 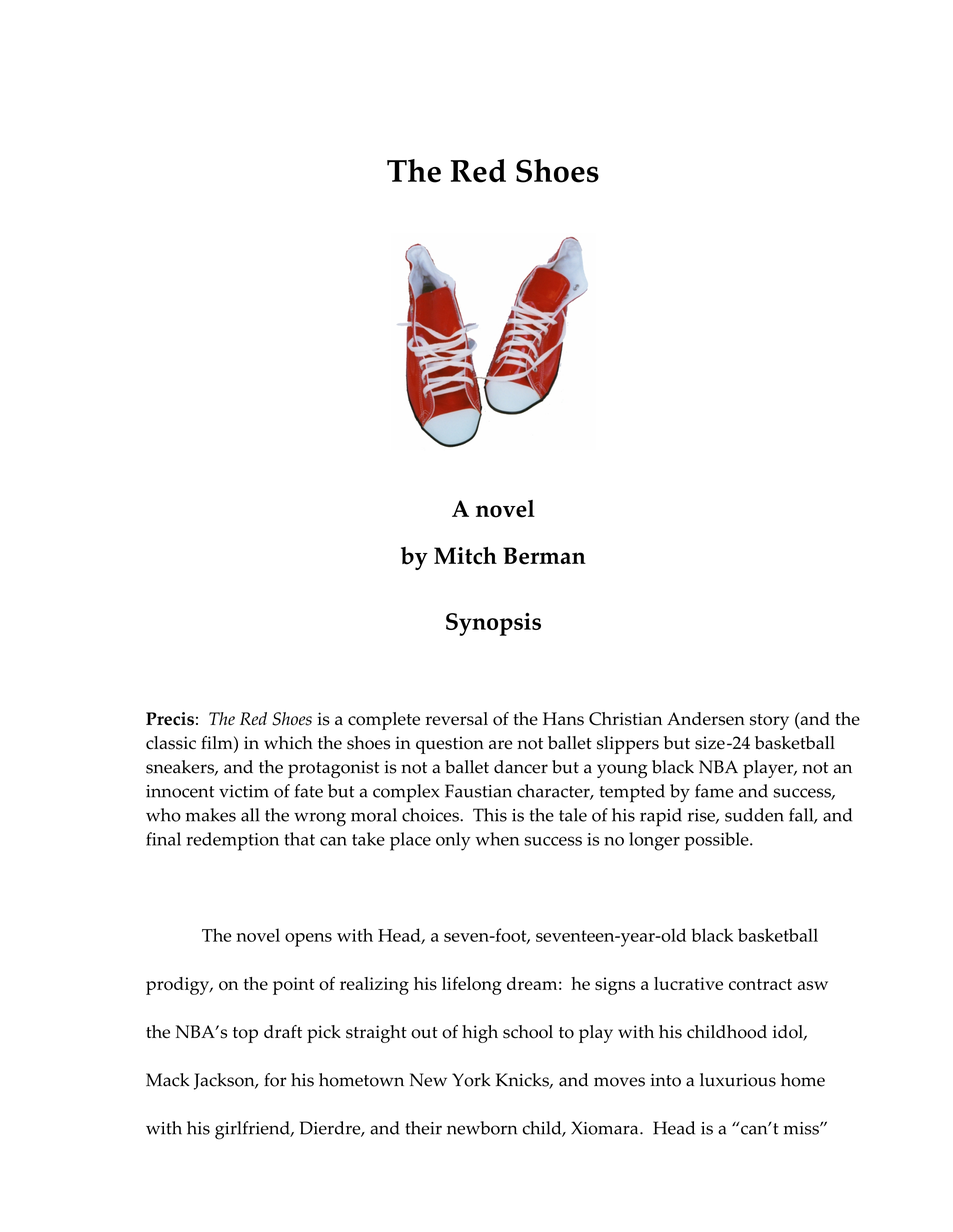 What do you see at coordinates (738, 1080) in the image?
I see `luxurious` at bounding box center [738, 1080].
